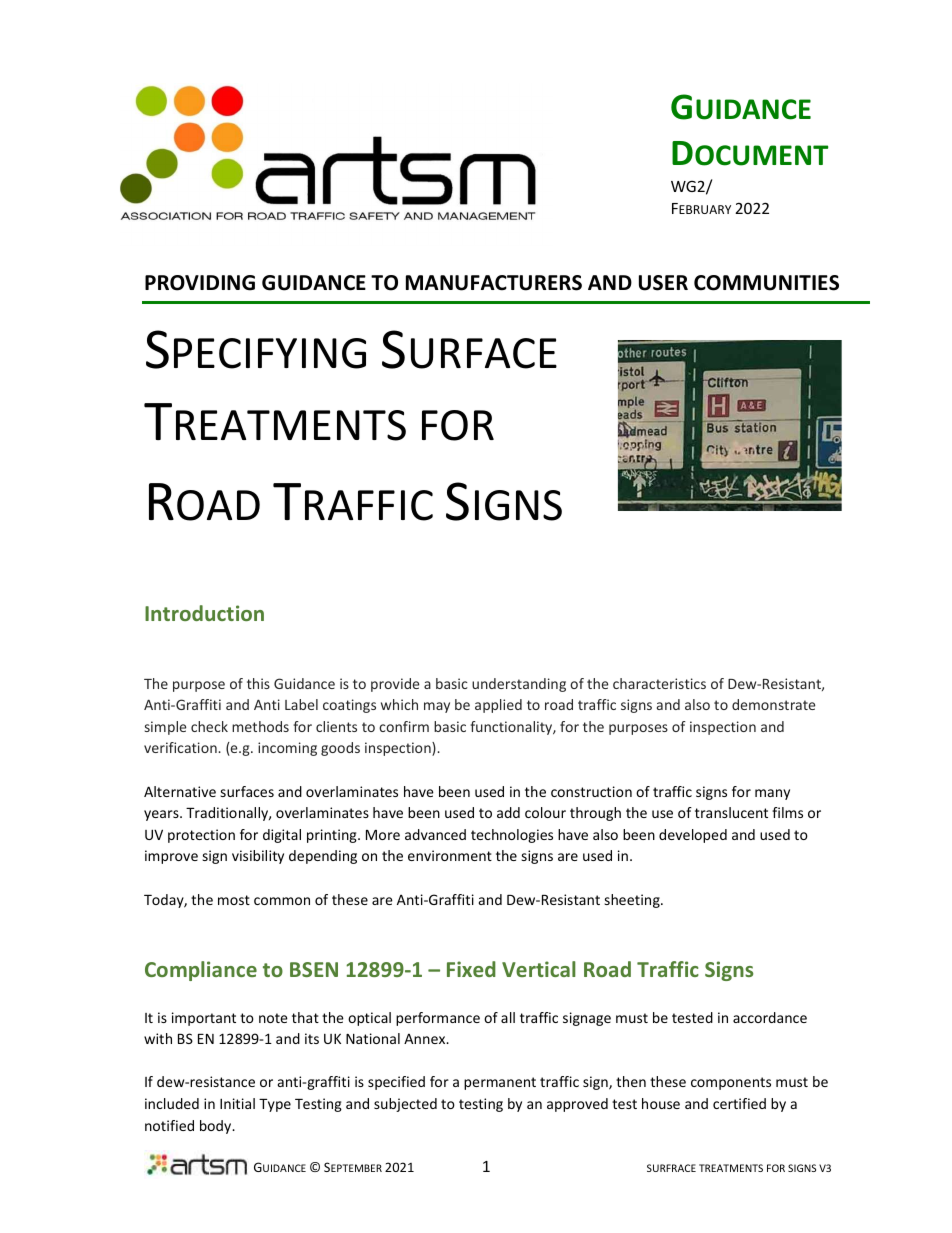 This document has height=1233, width=952. What do you see at coordinates (237, 1103) in the document?
I see `Initial` at bounding box center [237, 1103].
